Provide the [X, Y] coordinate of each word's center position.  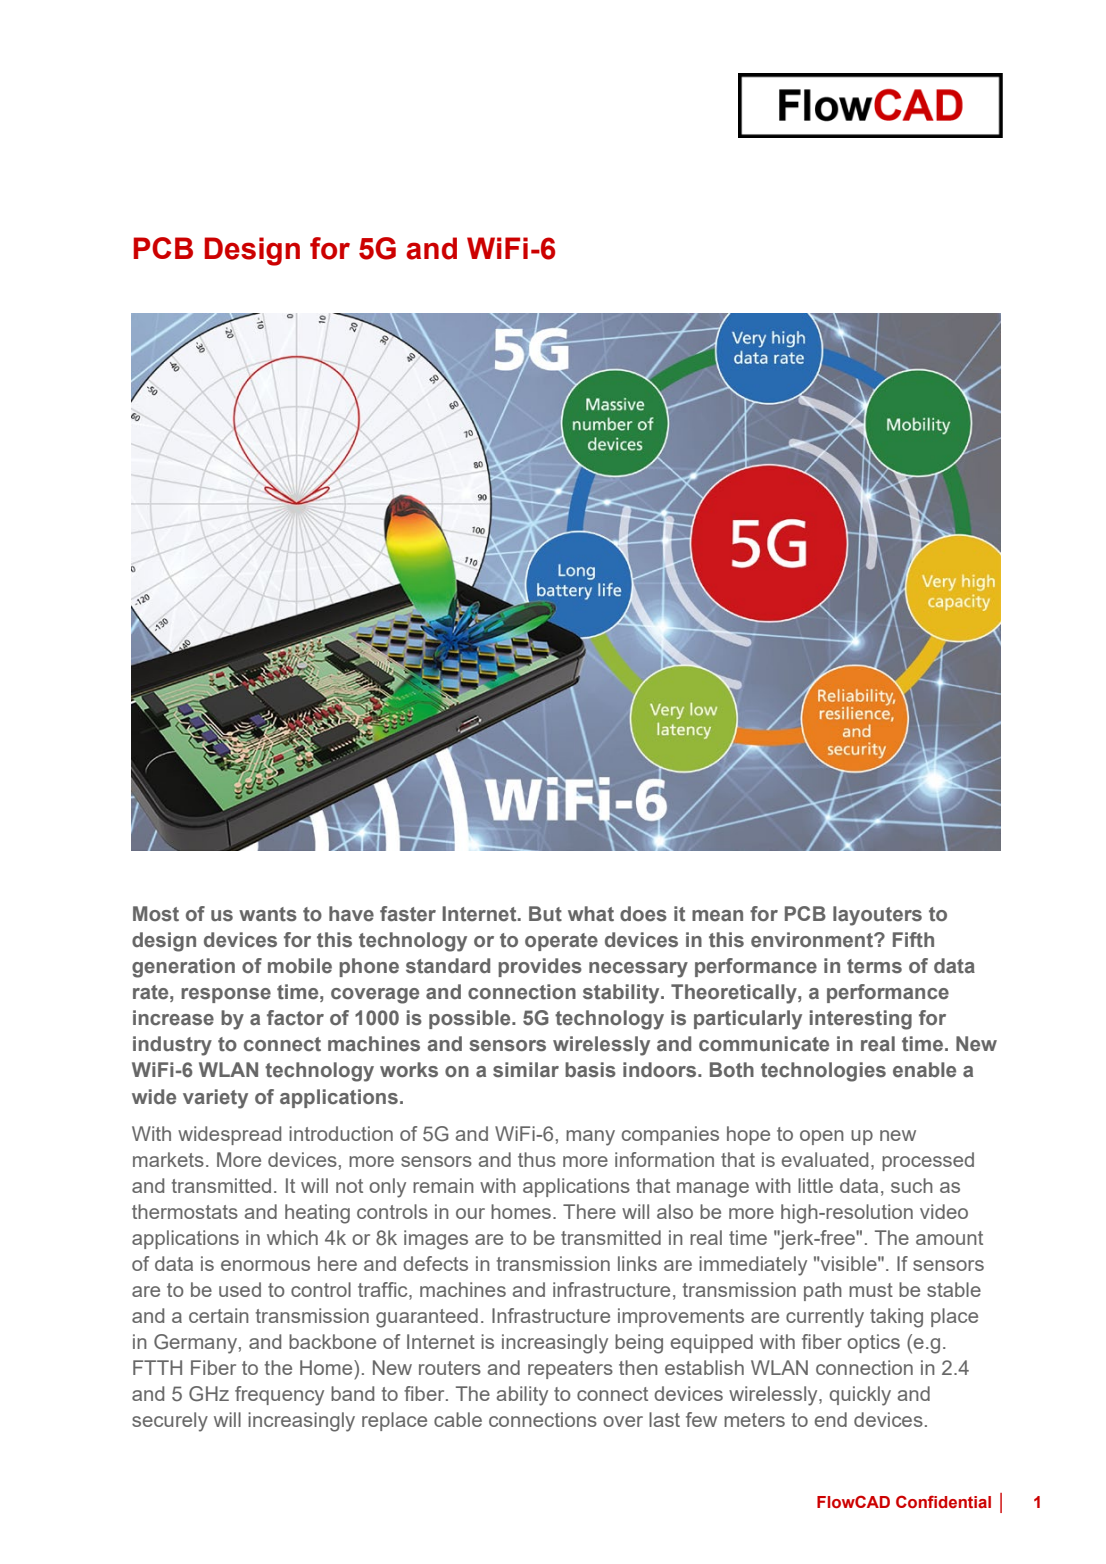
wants [268, 914]
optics [873, 1343]
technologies [823, 1072]
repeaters [570, 1370]
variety [215, 1099]
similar [526, 1070]
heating [317, 1214]
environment [813, 940]
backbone [332, 1341]
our [470, 1213]
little [815, 1185]
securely [170, 1422]
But [545, 913]
